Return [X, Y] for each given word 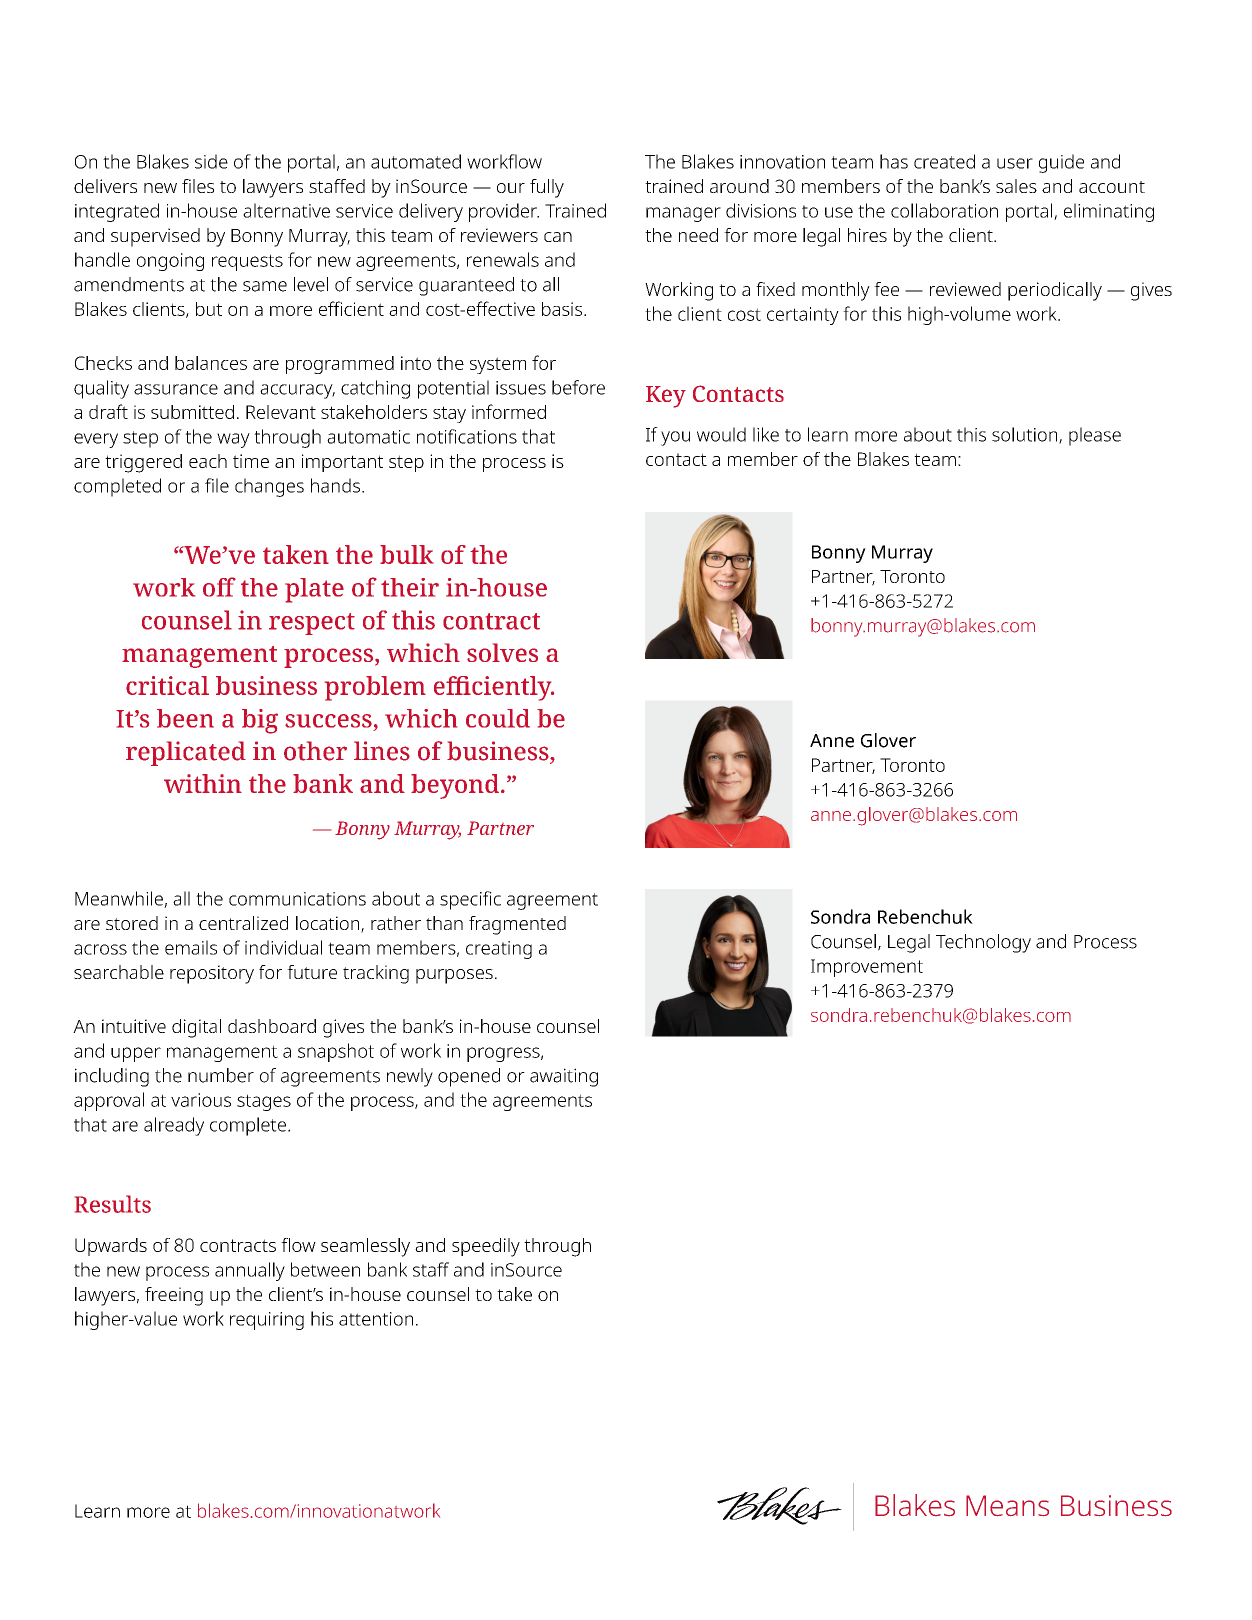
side [211, 161]
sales [1016, 186]
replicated [186, 753]
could [498, 718]
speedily [486, 1247]
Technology [983, 943]
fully [547, 188]
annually [250, 1271]
